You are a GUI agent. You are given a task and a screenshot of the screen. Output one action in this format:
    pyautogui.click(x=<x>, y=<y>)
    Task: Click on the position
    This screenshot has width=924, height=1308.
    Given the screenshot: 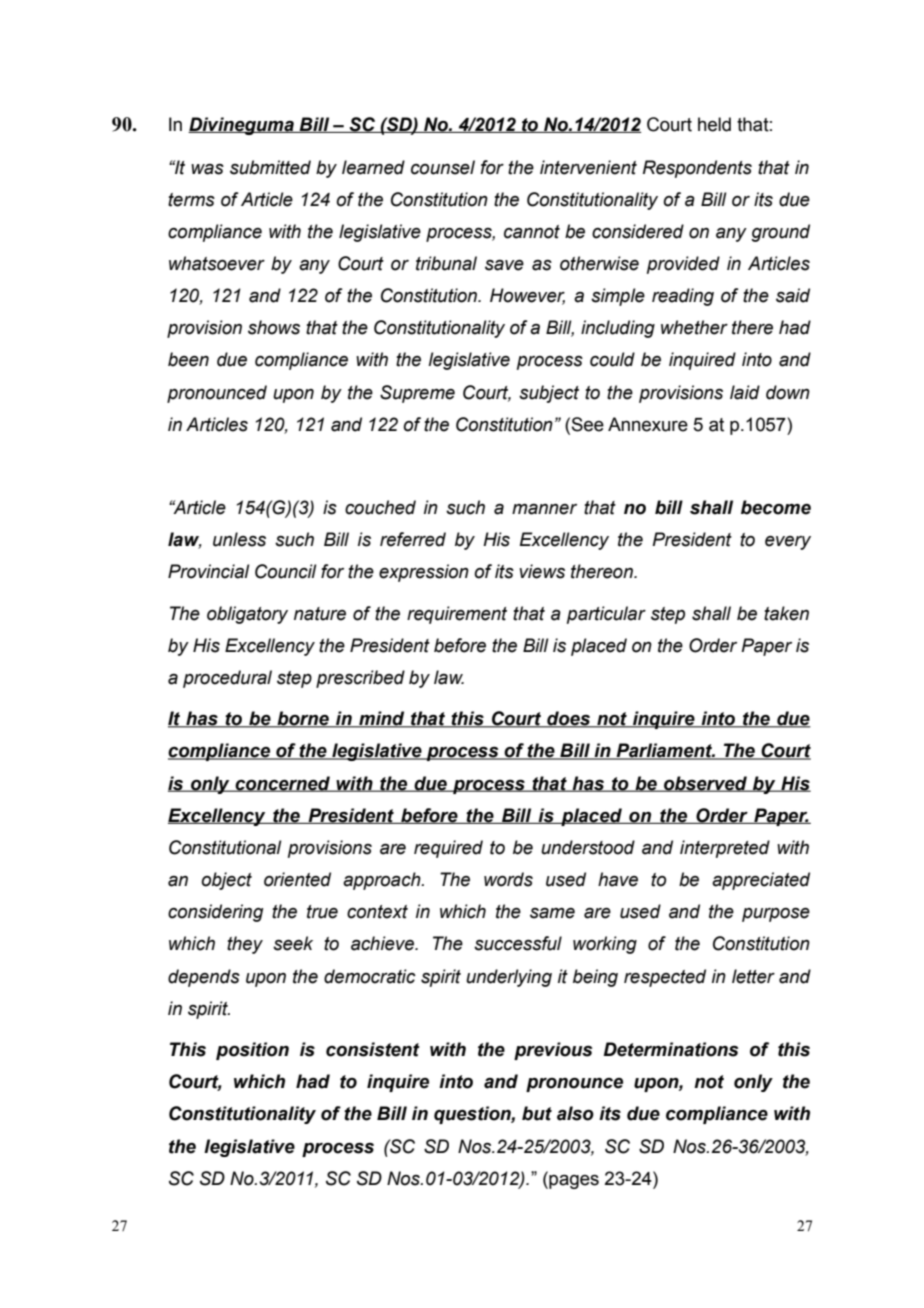 What is the action you would take?
    pyautogui.click(x=252, y=1051)
